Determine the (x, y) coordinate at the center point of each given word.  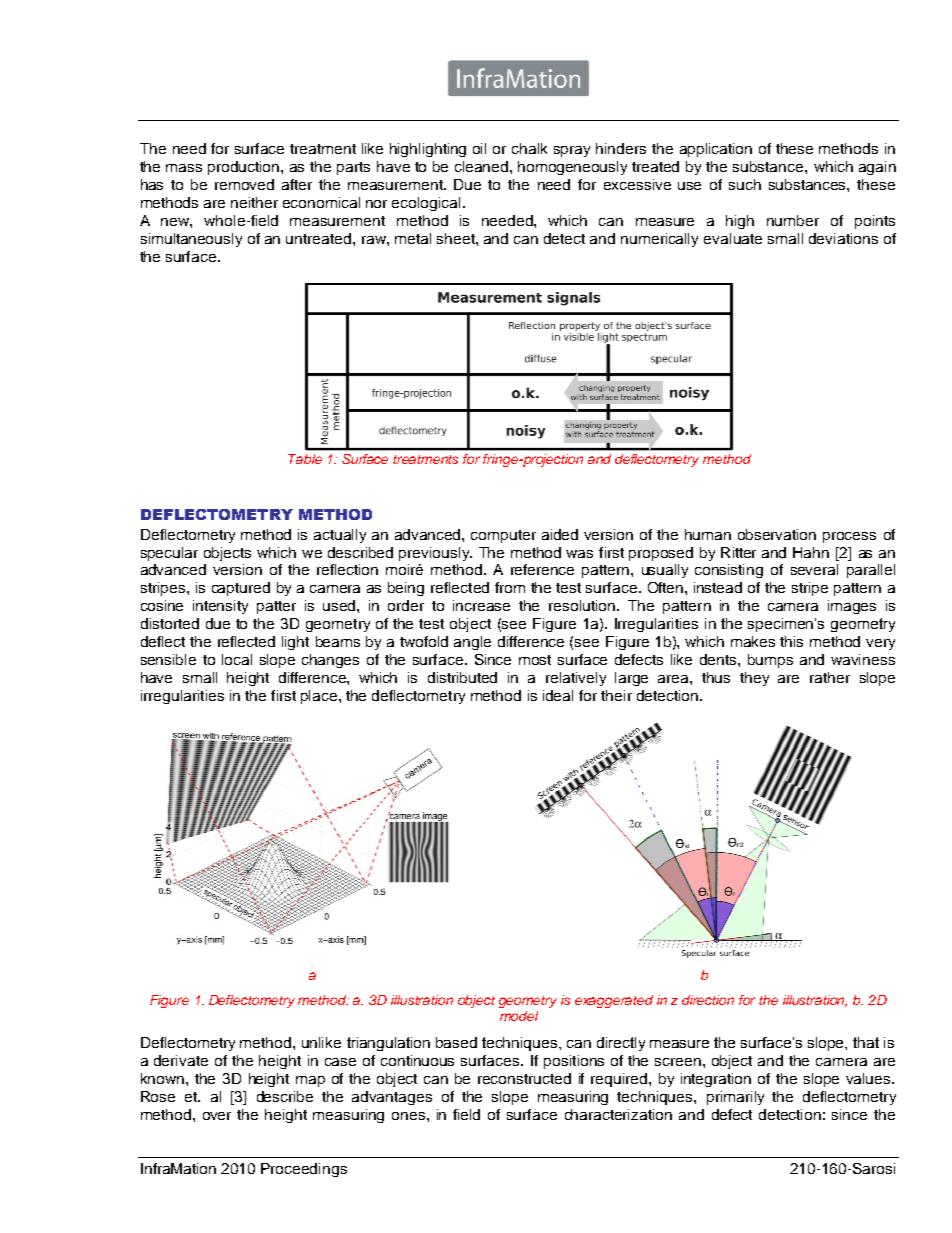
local (237, 659)
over (217, 1116)
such (745, 184)
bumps (770, 661)
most (535, 660)
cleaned (483, 166)
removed (244, 184)
